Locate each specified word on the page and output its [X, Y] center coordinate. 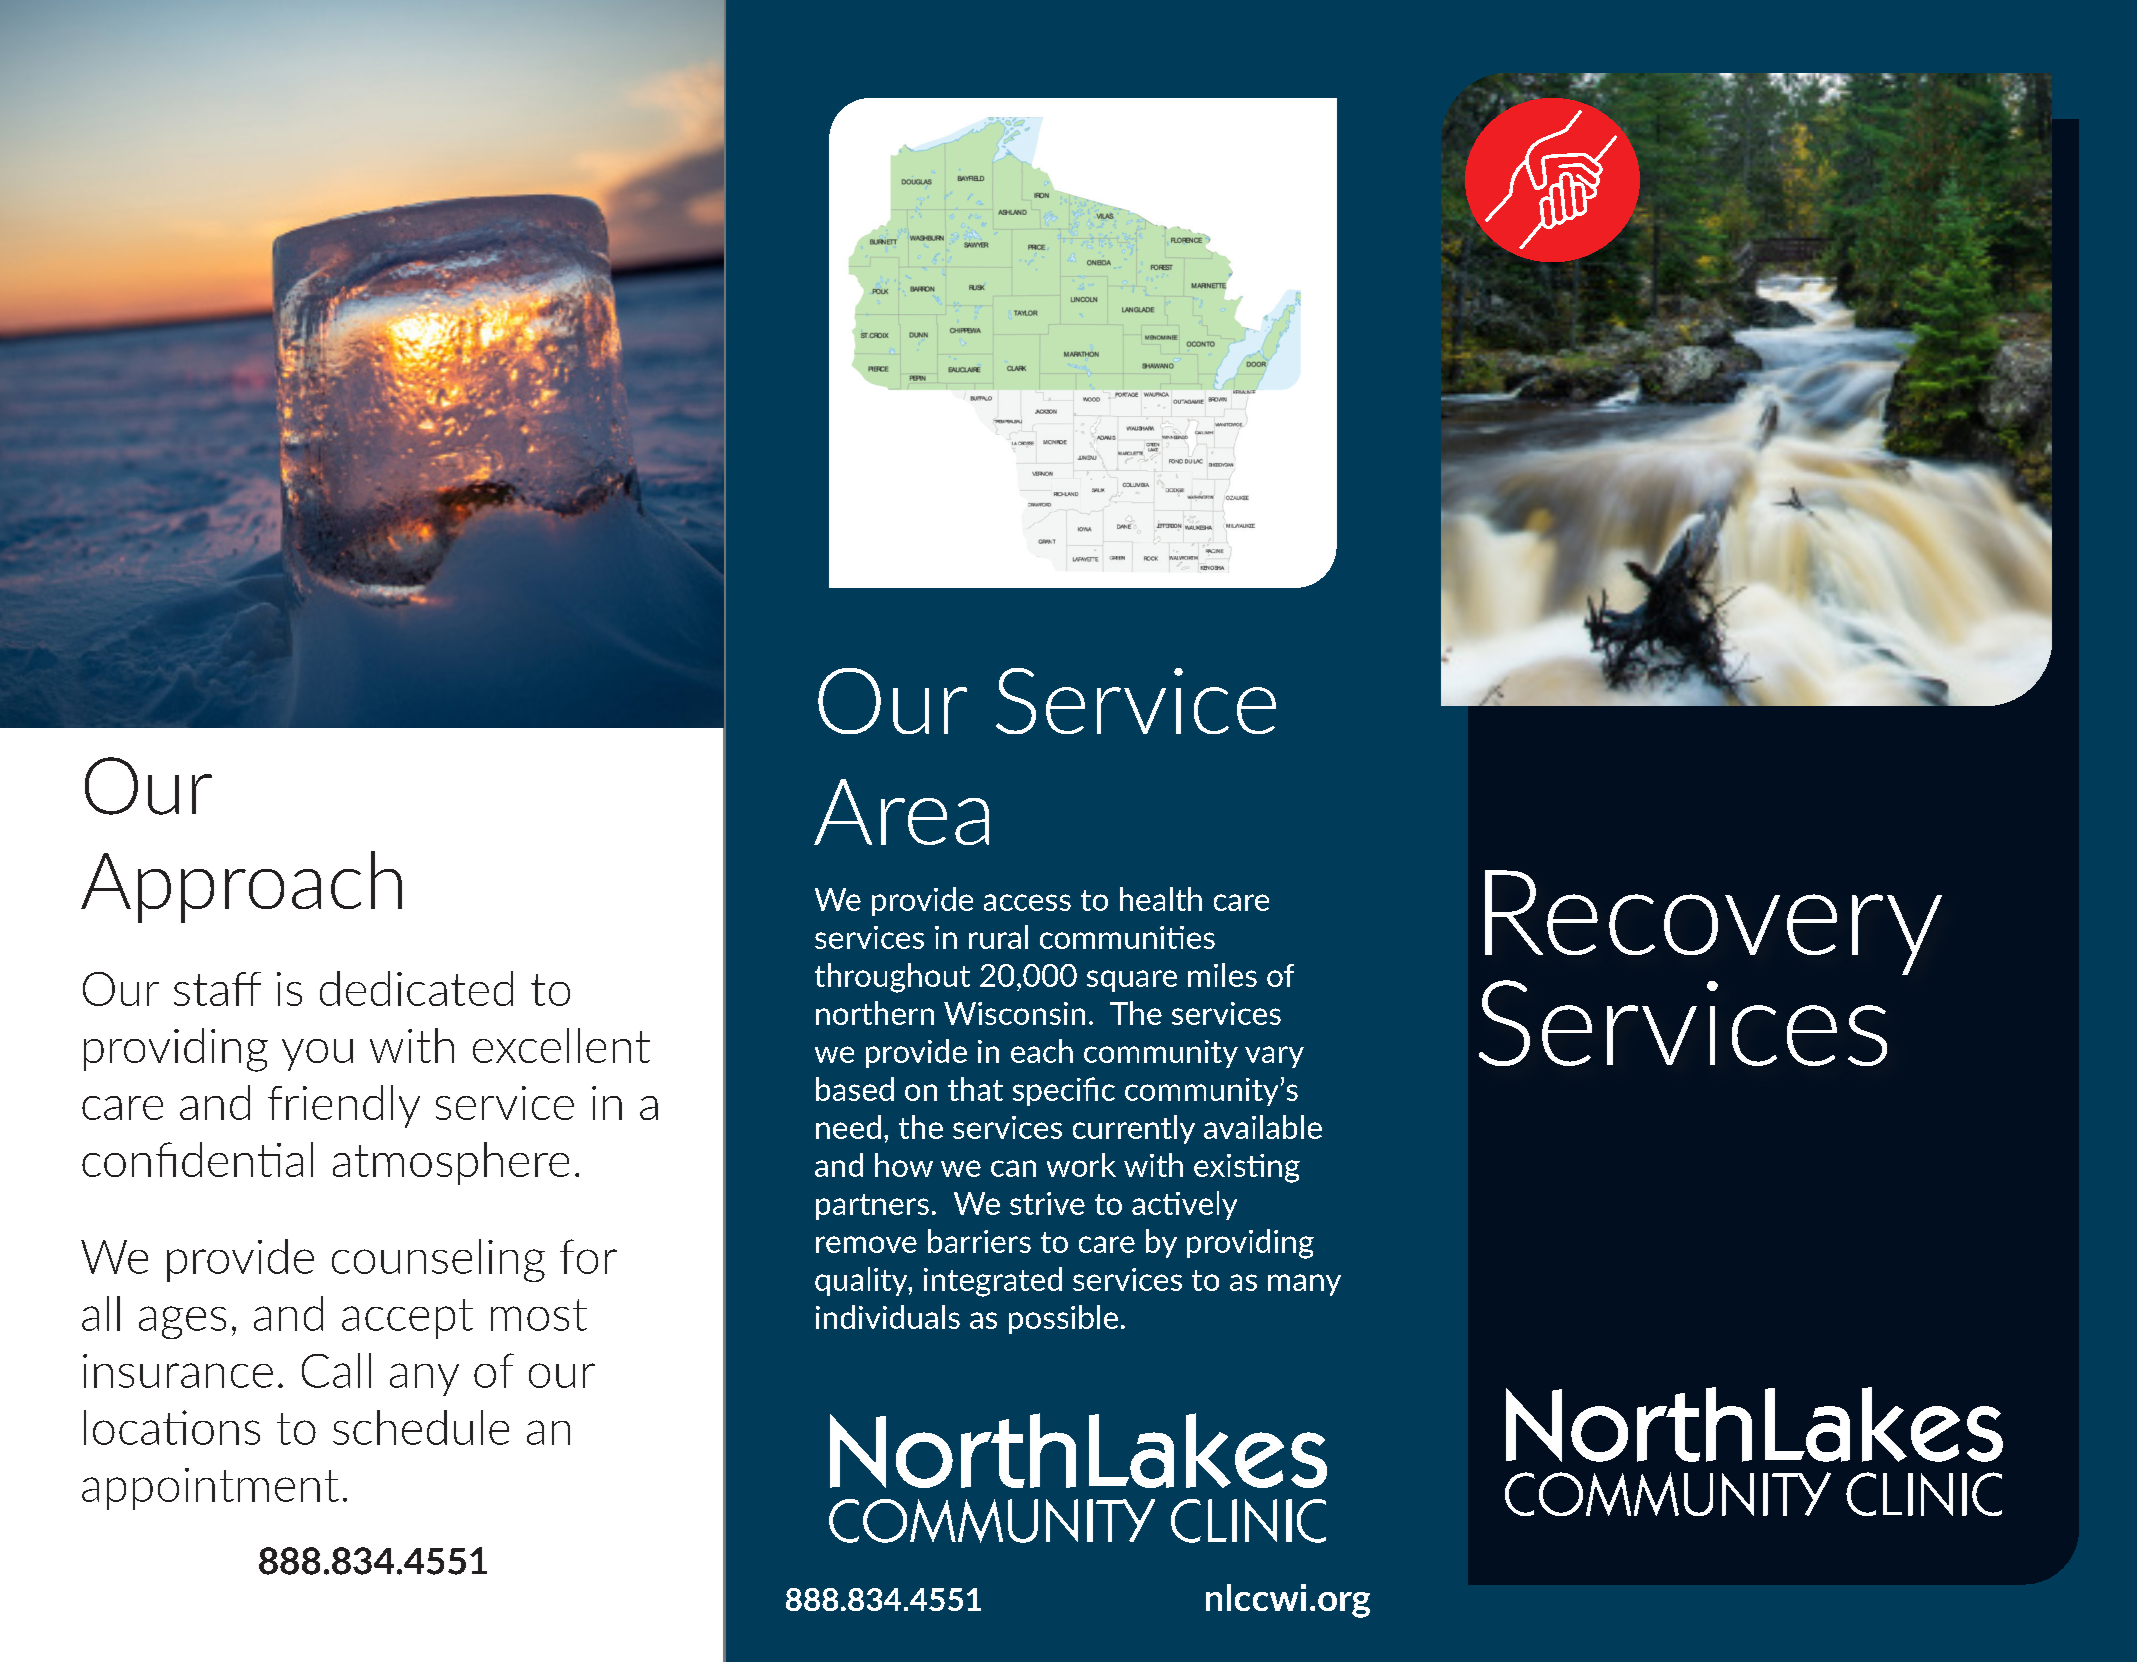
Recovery [1713, 922]
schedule [421, 1427]
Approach [241, 887]
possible [1063, 1319]
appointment [210, 1489]
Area [901, 812]
